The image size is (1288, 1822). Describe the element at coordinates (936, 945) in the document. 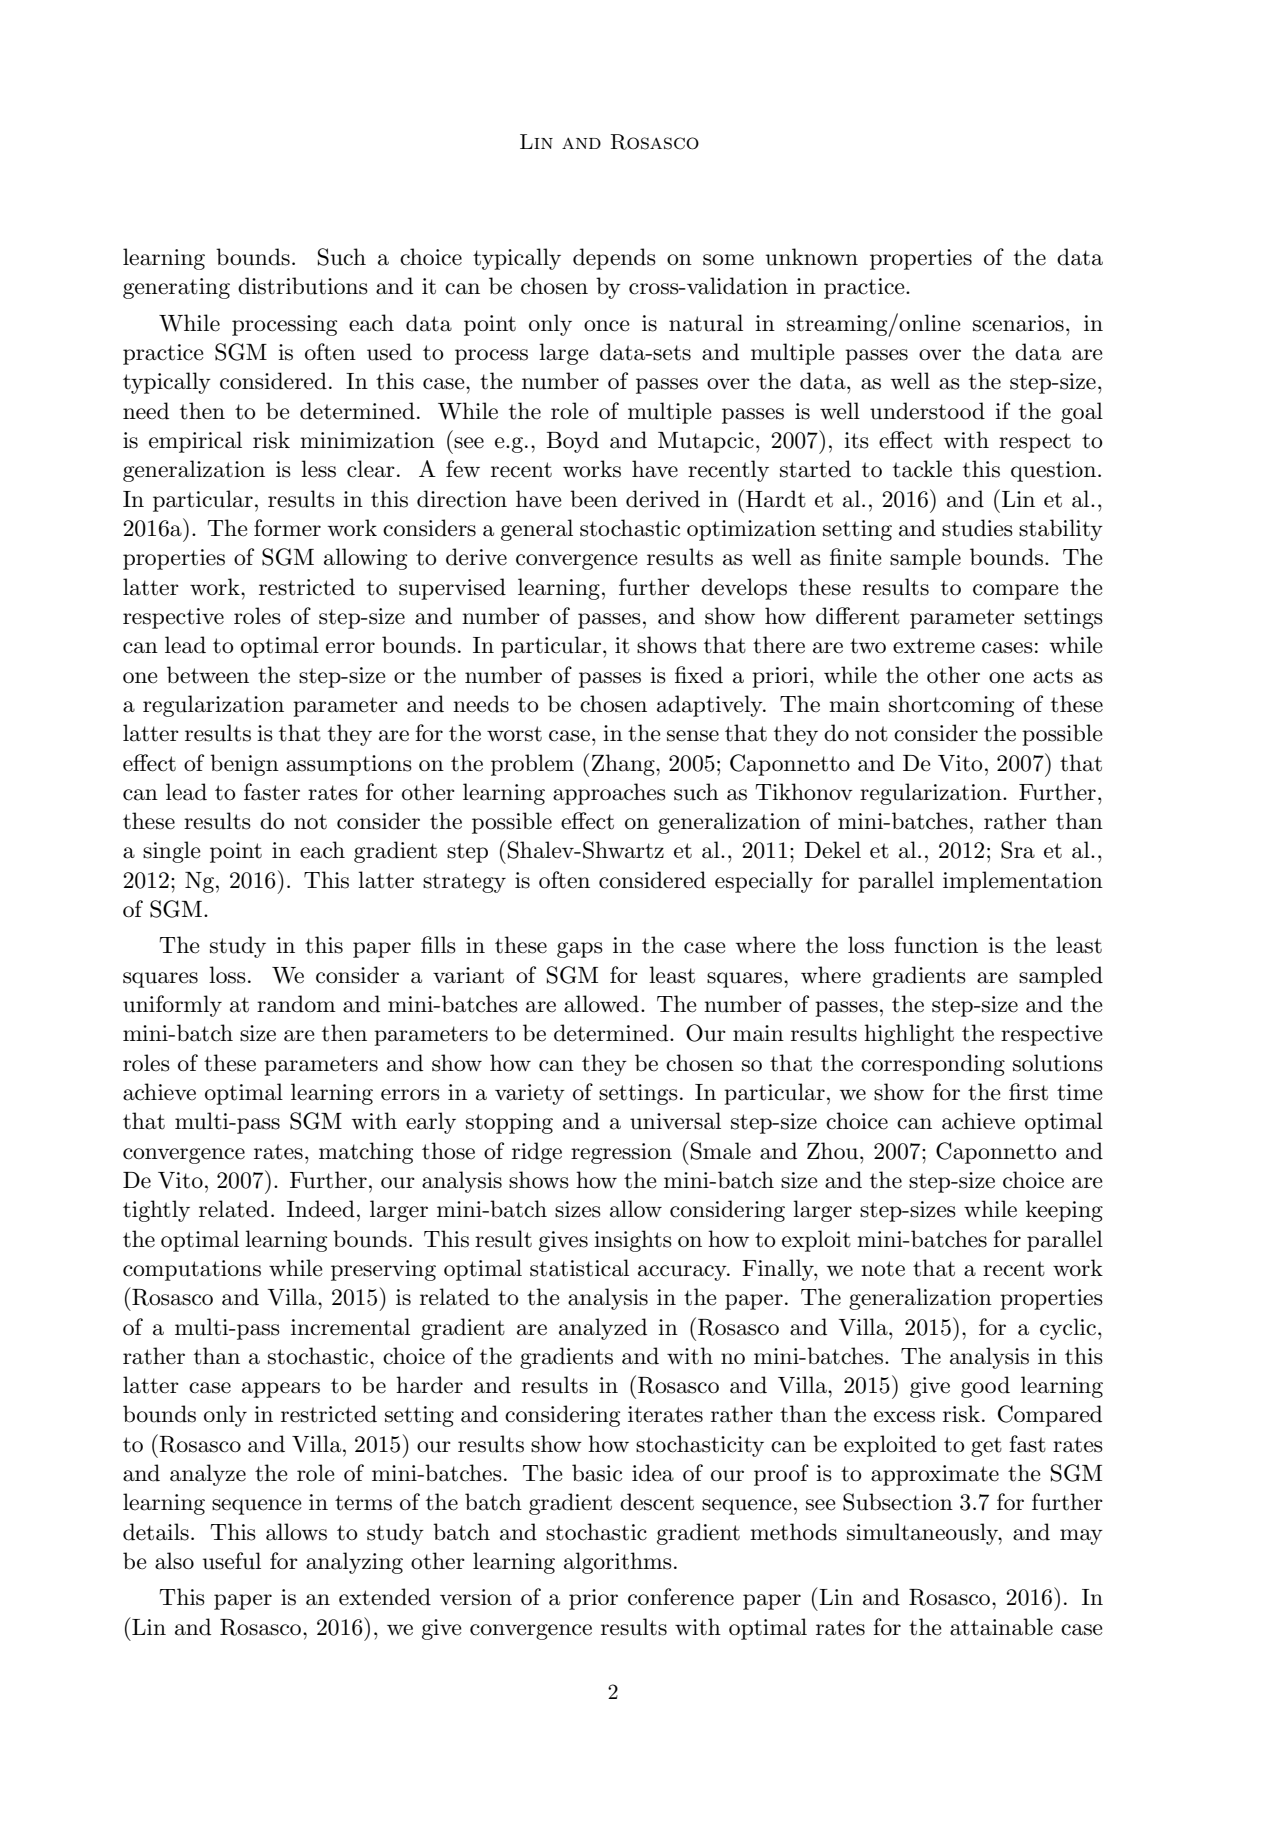

I see `function` at that location.
